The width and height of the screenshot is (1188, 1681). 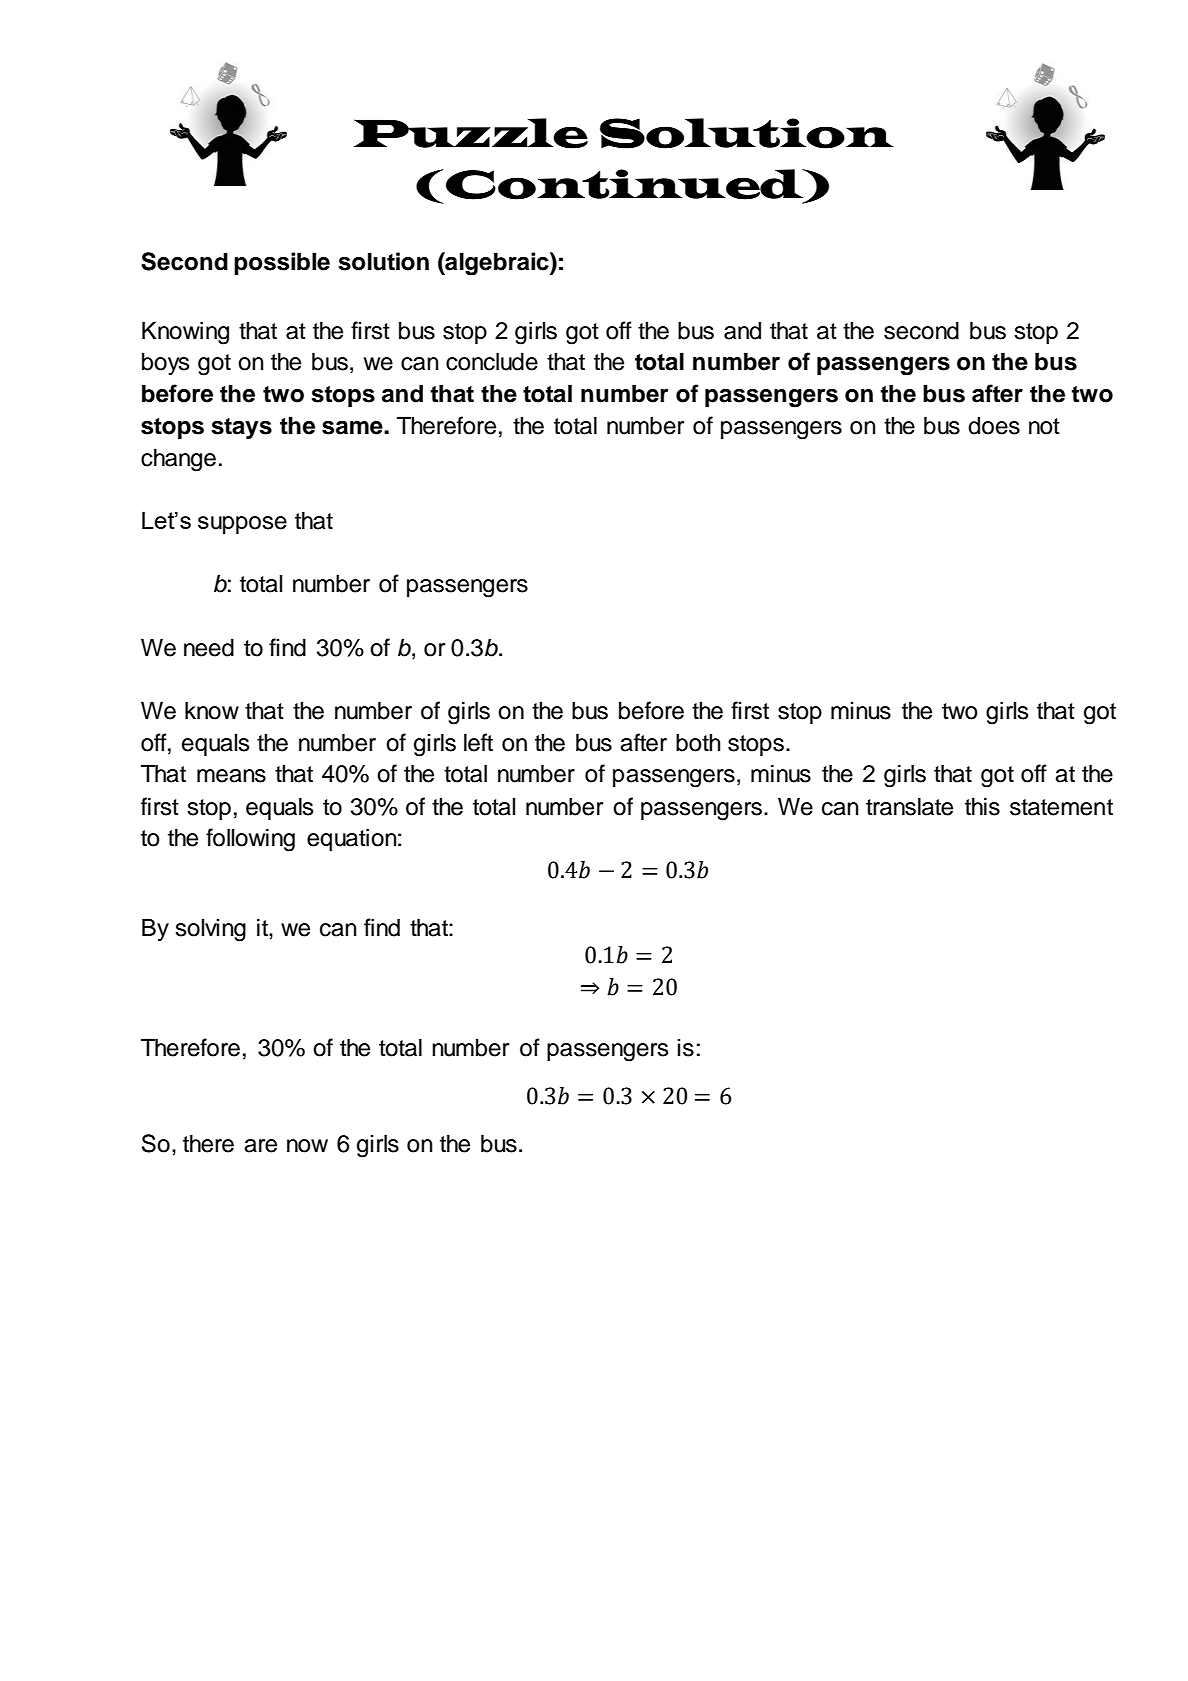 What do you see at coordinates (210, 930) in the screenshot?
I see `solving` at bounding box center [210, 930].
